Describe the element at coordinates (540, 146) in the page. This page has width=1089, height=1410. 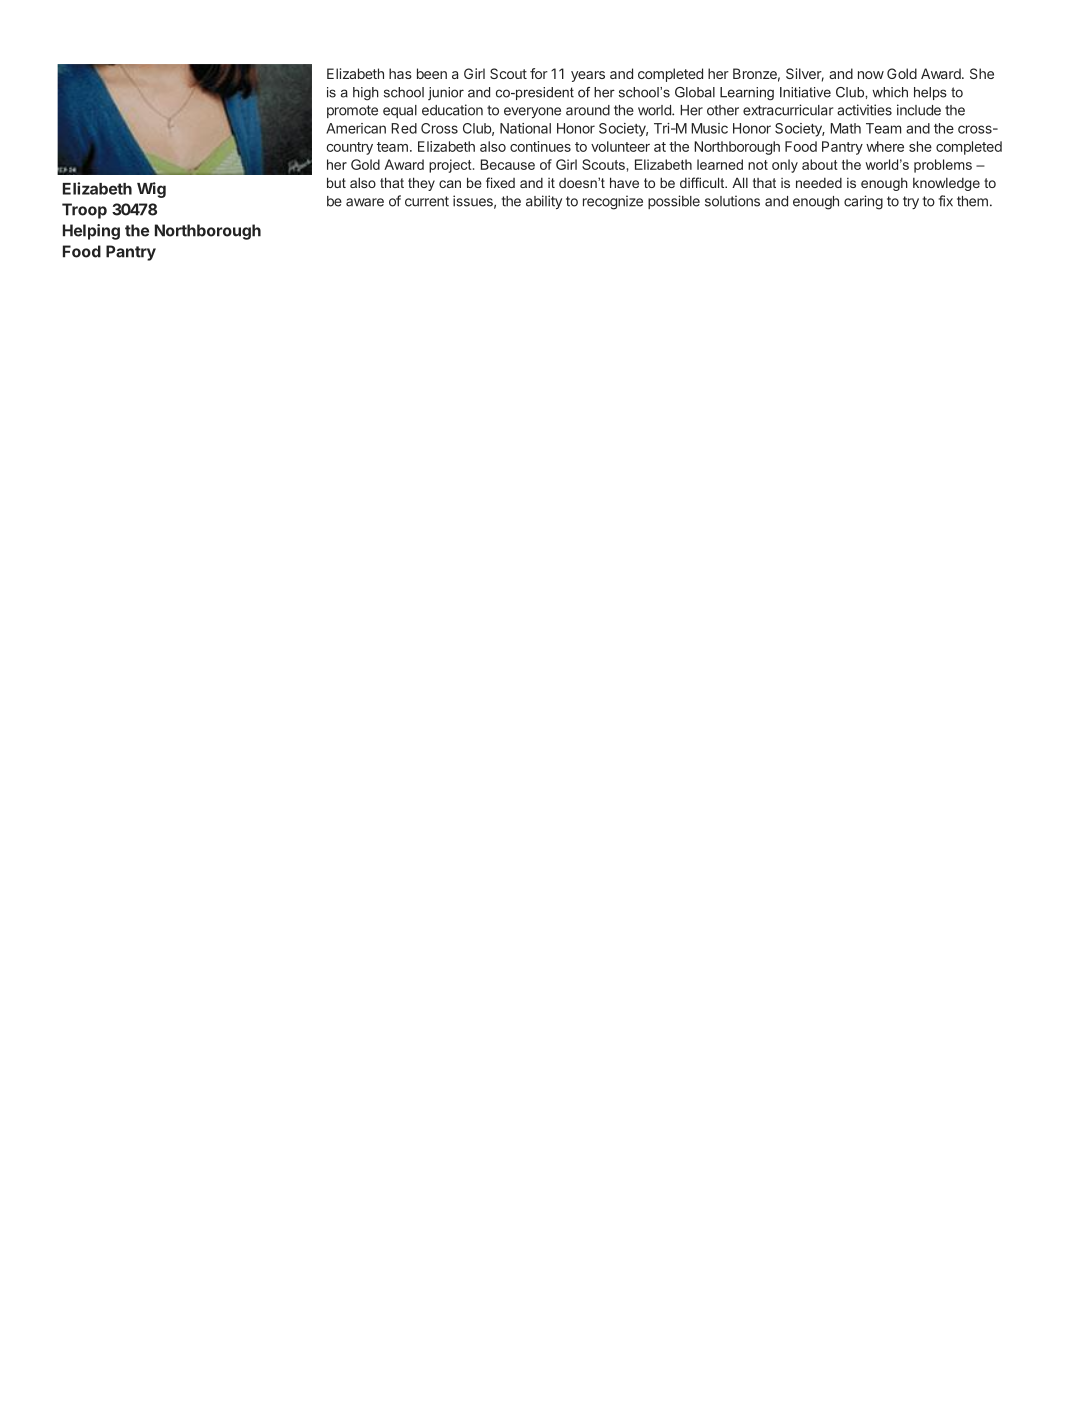
I see `continues` at that location.
